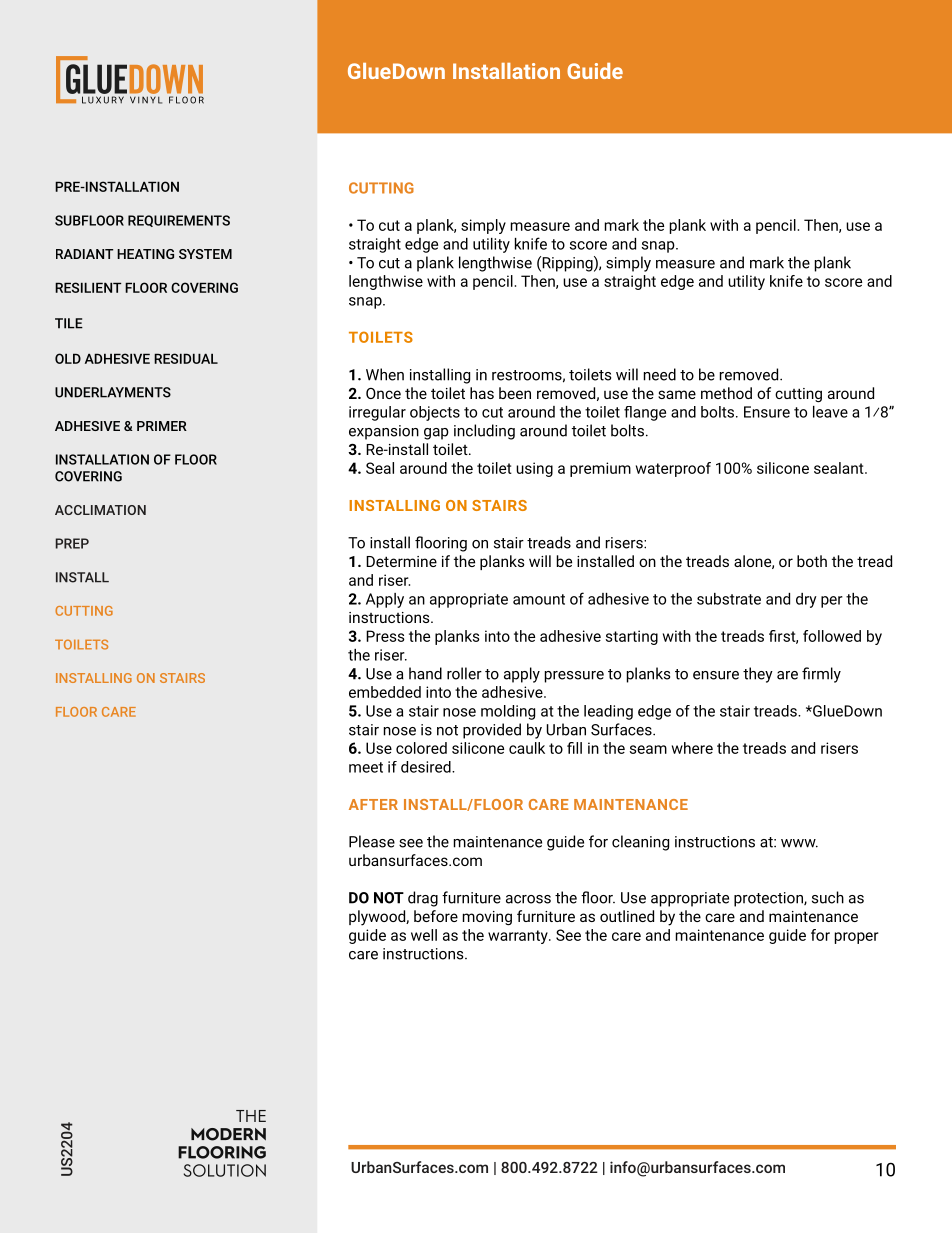  I want to click on SYSTEM, so click(205, 254).
